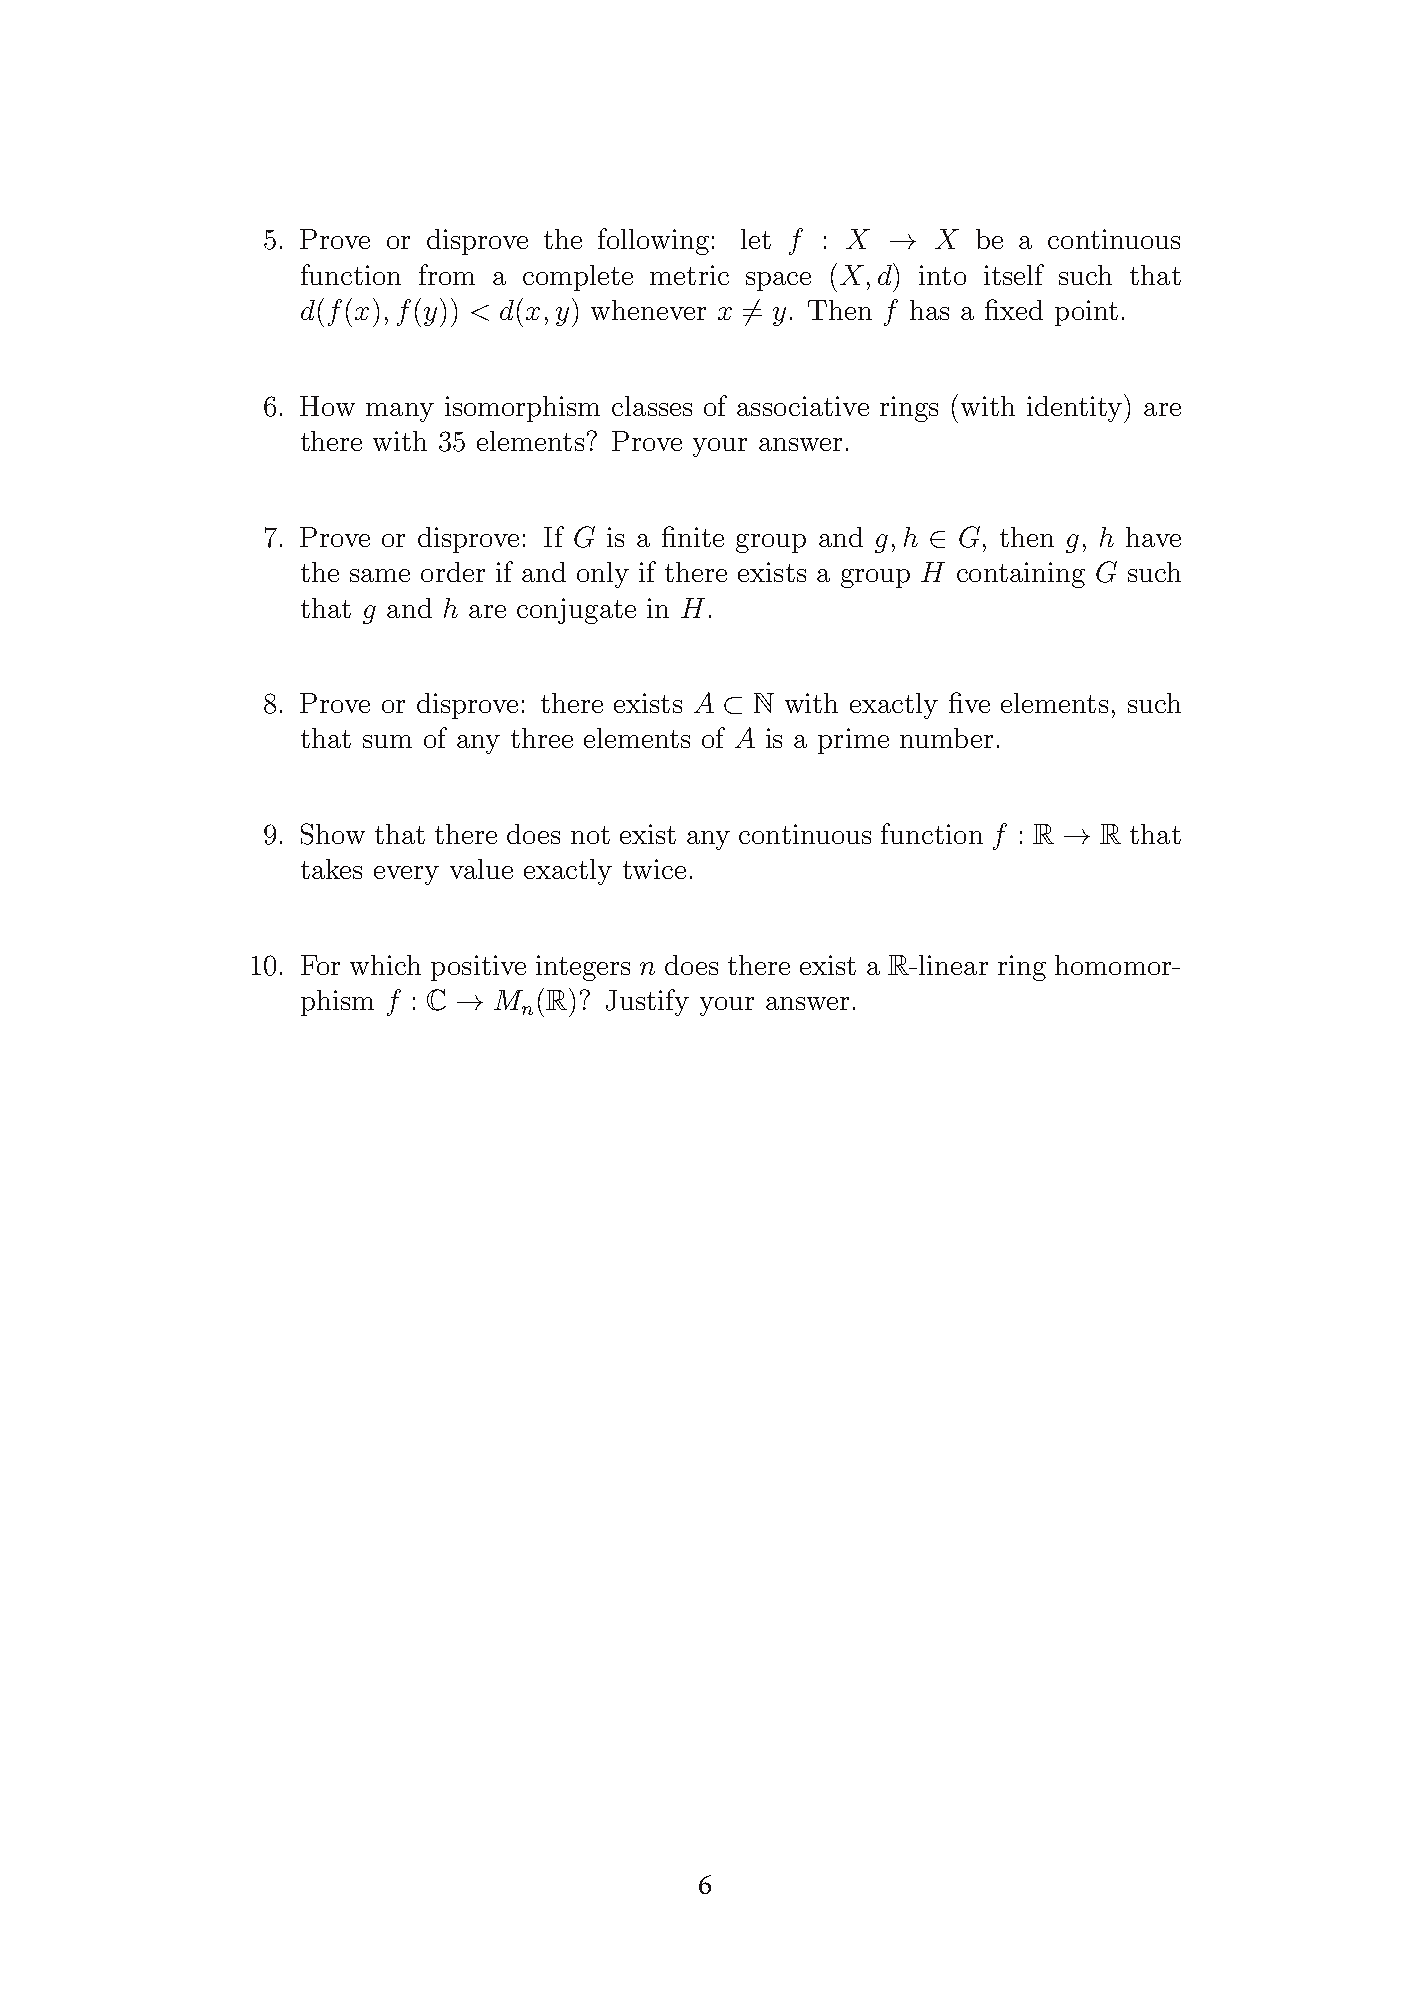 This screenshot has width=1414, height=1989. Describe the element at coordinates (654, 869) in the screenshot. I see `twice` at that location.
